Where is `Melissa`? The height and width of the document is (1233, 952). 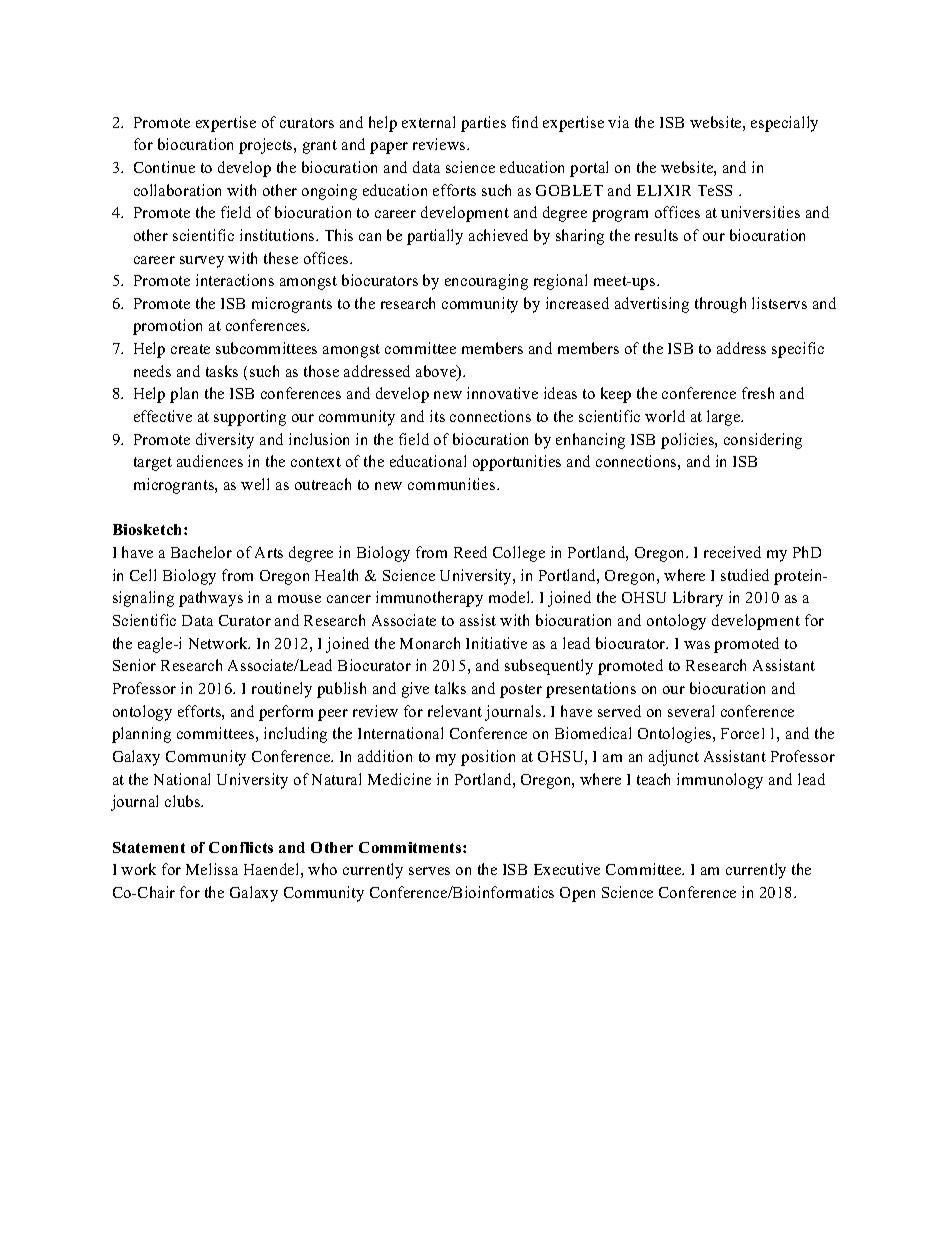 Melissa is located at coordinates (212, 869).
